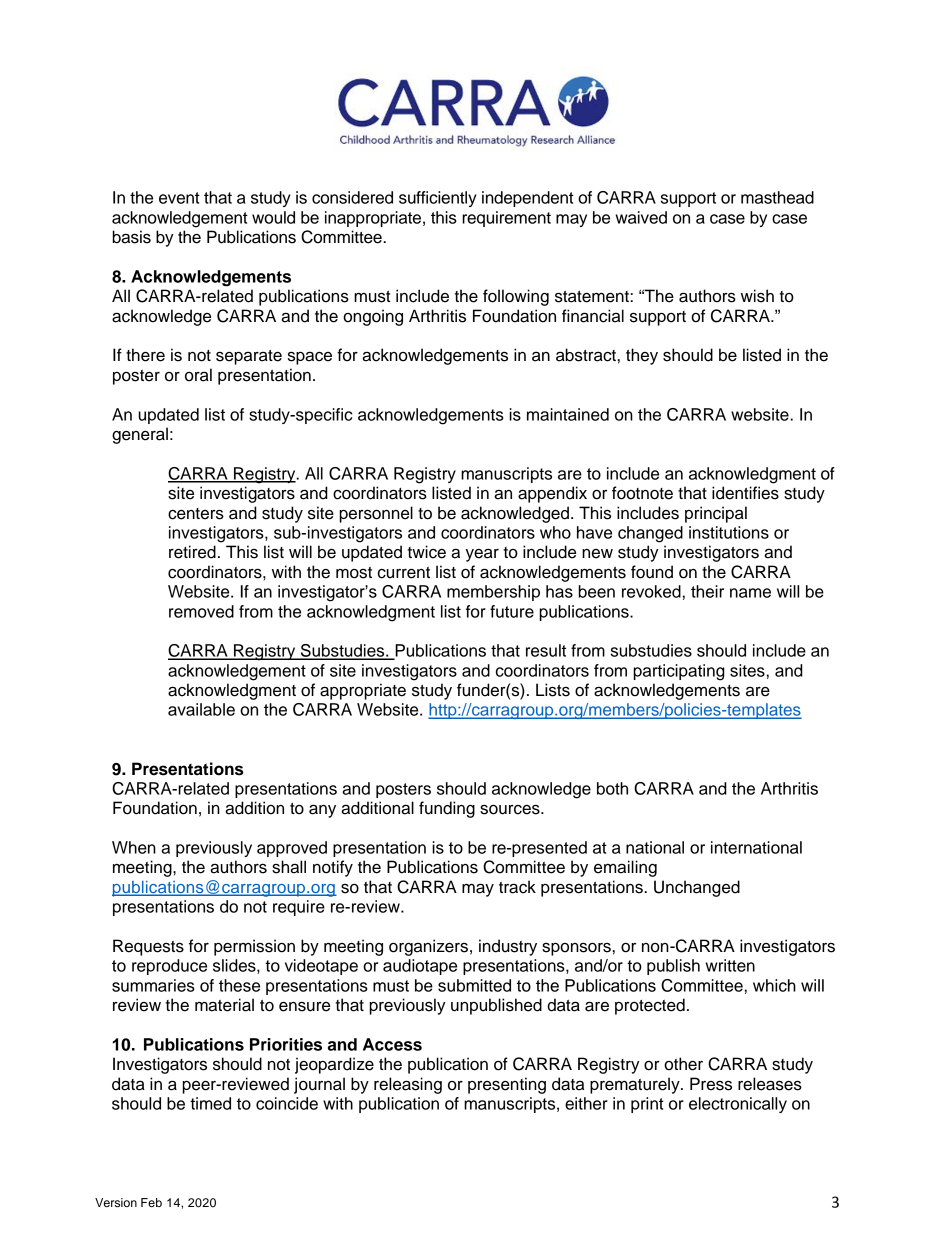 This screenshot has height=1233, width=952. What do you see at coordinates (679, 672) in the screenshot?
I see `participating` at bounding box center [679, 672].
